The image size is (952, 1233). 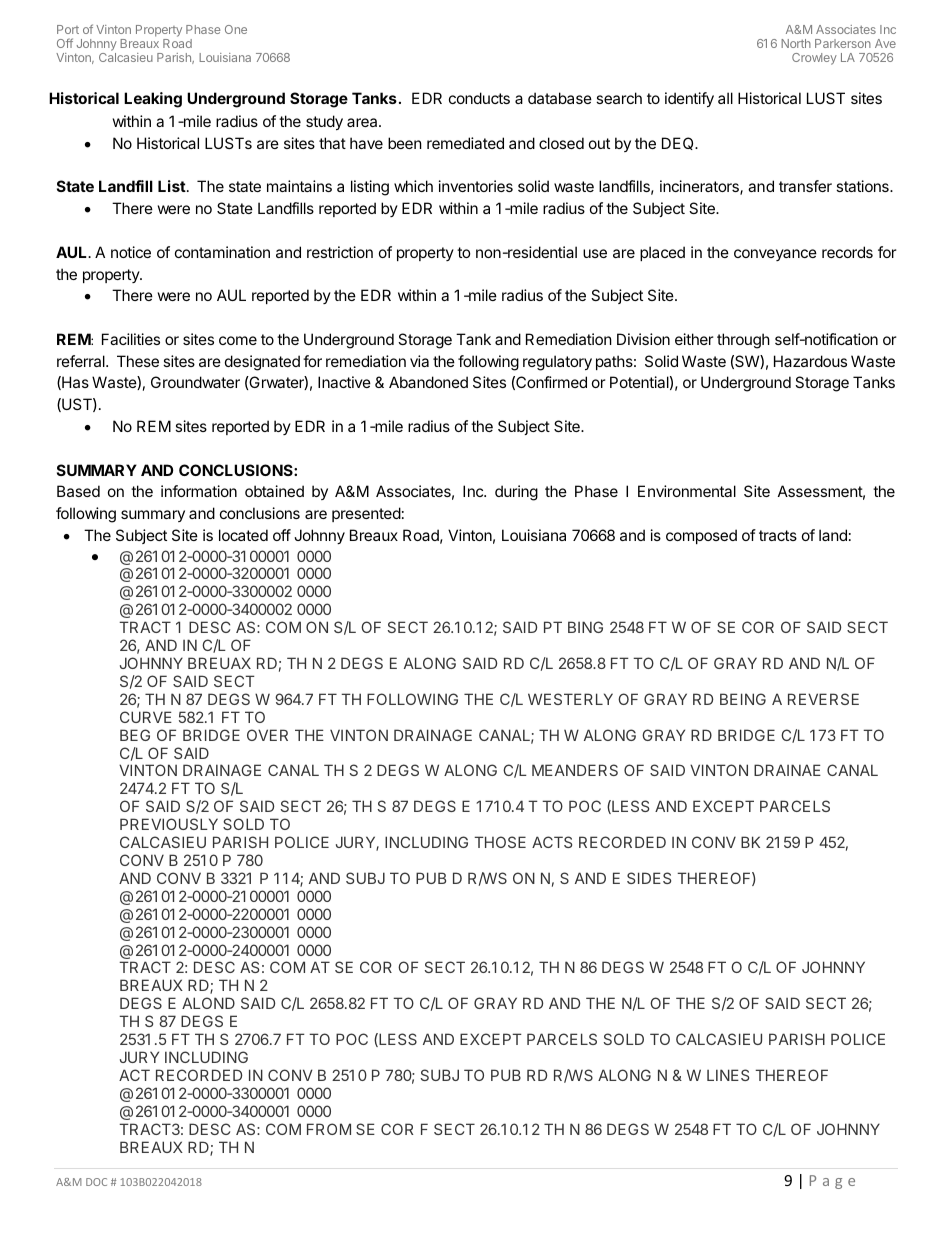 I want to click on conducts, so click(x=479, y=98).
